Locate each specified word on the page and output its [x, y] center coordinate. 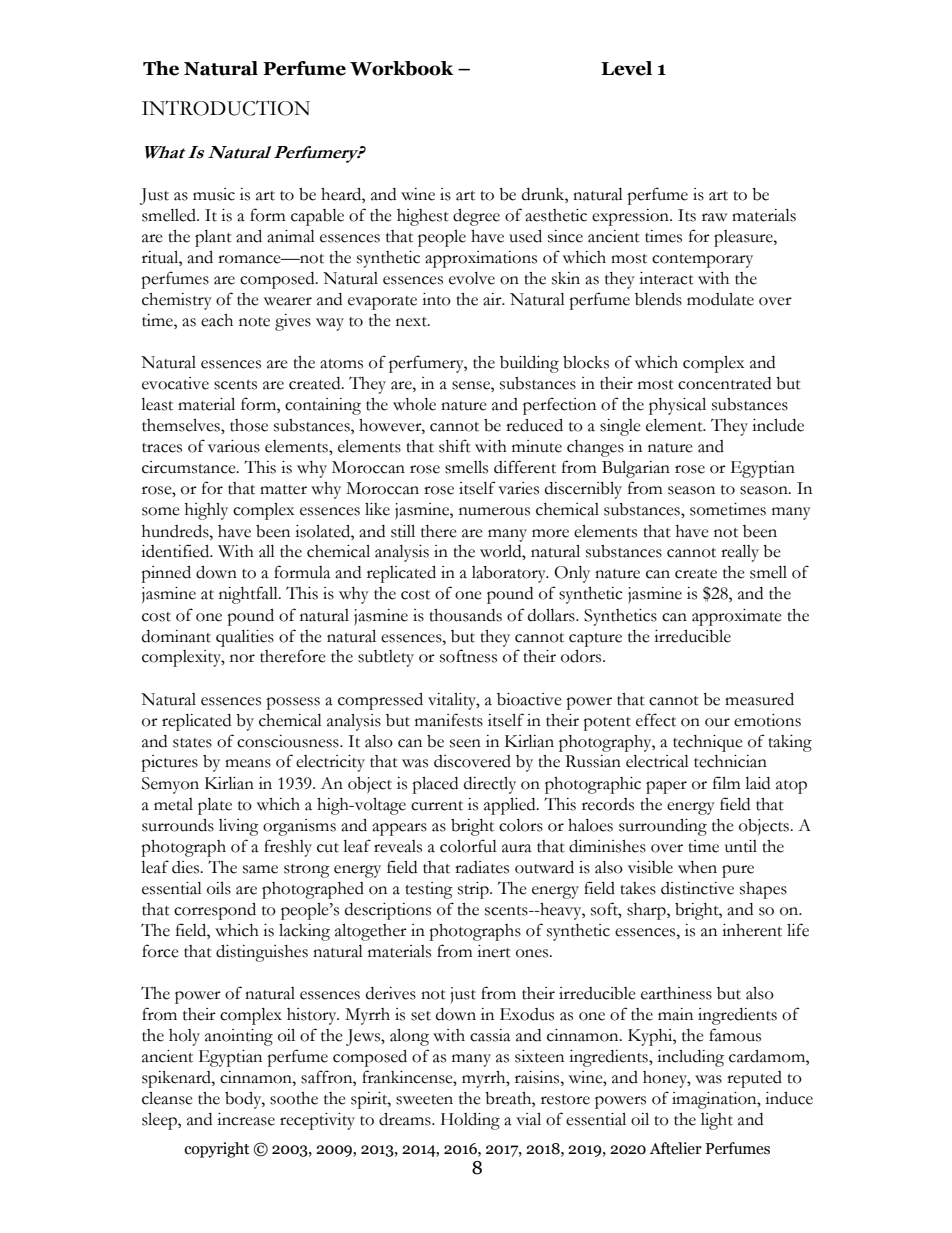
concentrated [724, 383]
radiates [482, 867]
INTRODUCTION [226, 108]
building [529, 364]
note [254, 322]
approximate [737, 617]
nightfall [249, 595]
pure [738, 871]
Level [626, 68]
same [260, 869]
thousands [465, 615]
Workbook [402, 68]
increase [246, 1119]
